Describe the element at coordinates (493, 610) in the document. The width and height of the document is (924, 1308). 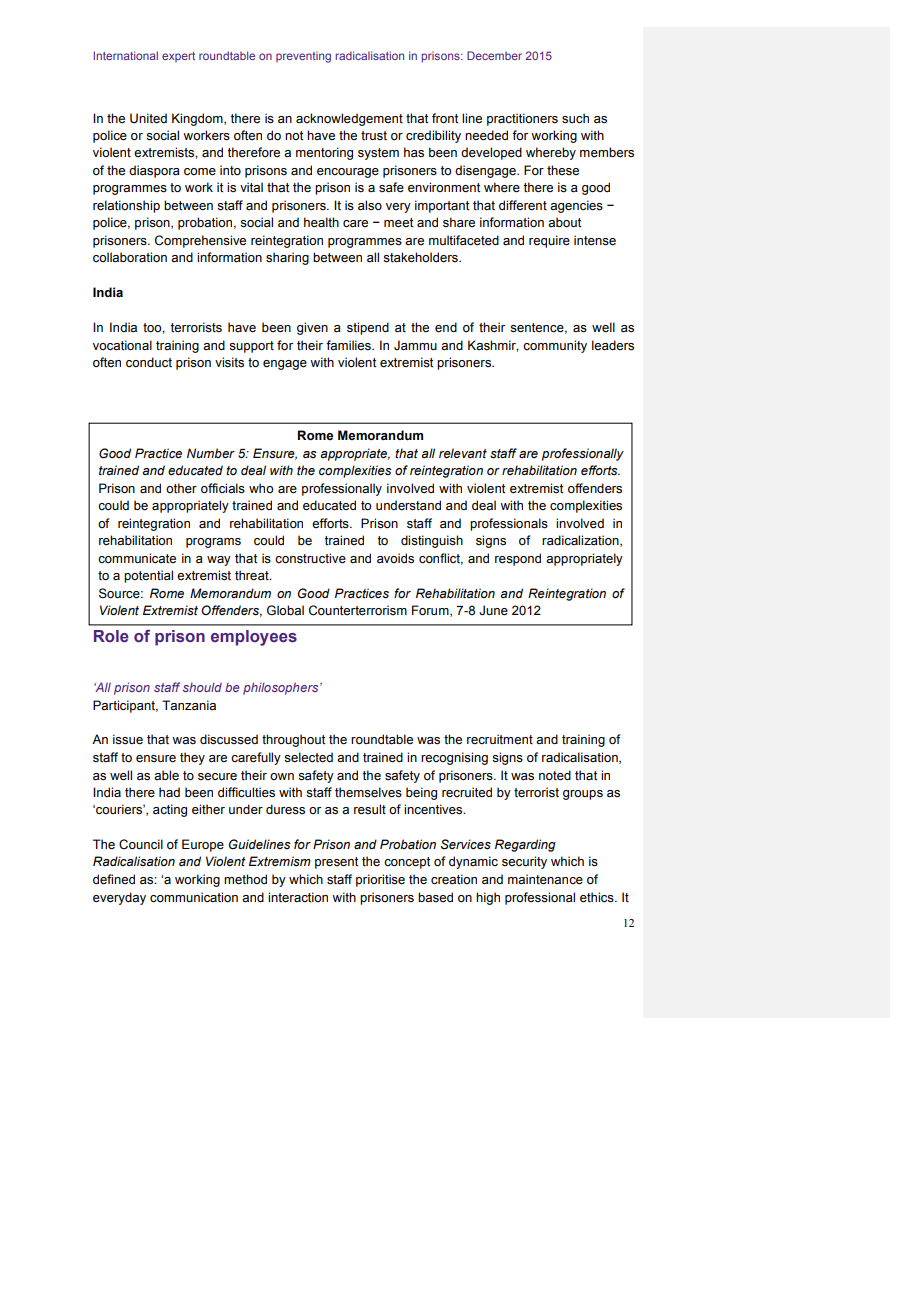
I see `June` at that location.
